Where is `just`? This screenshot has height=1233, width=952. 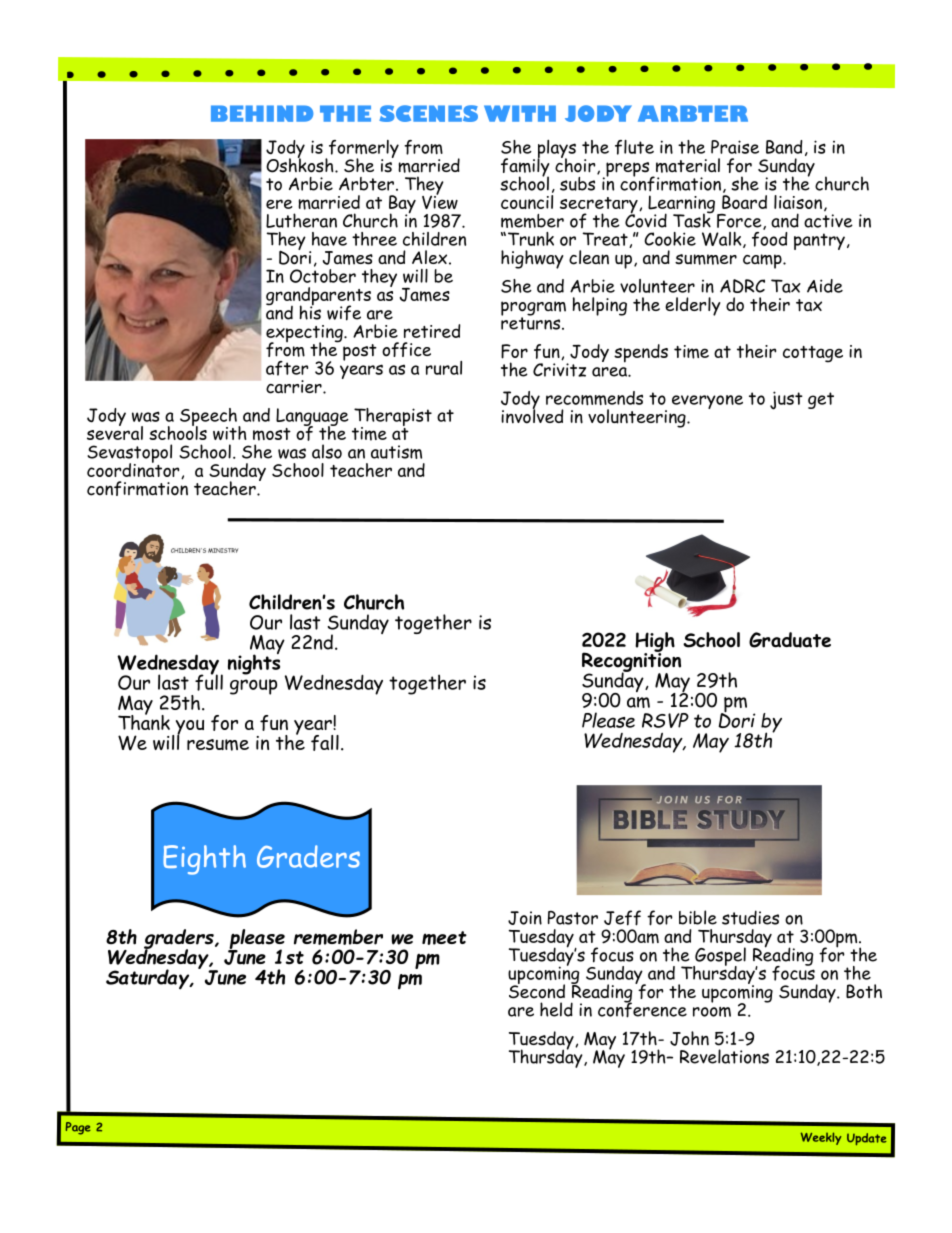
just is located at coordinates (786, 400).
